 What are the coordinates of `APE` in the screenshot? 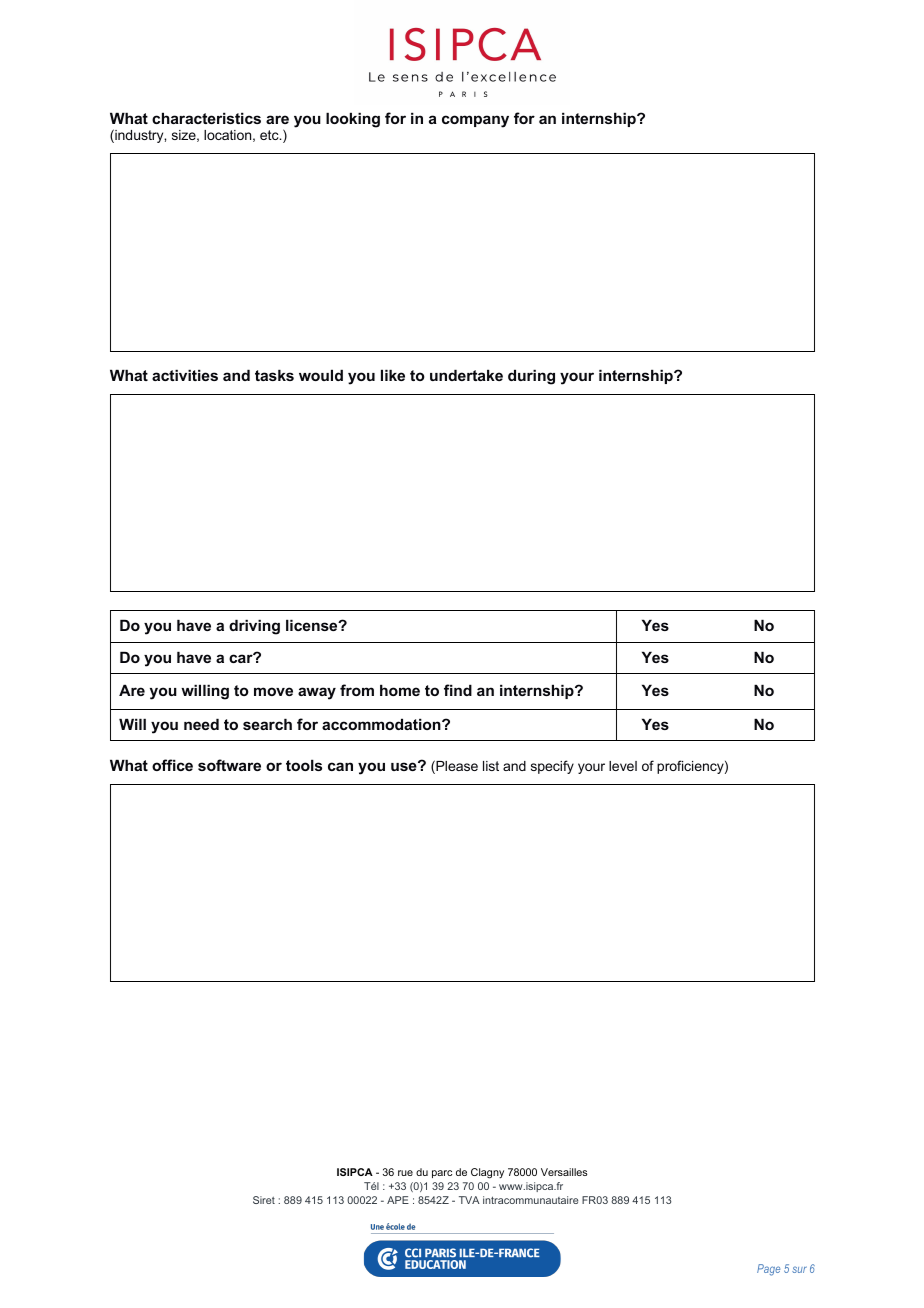 It's located at (398, 1200).
